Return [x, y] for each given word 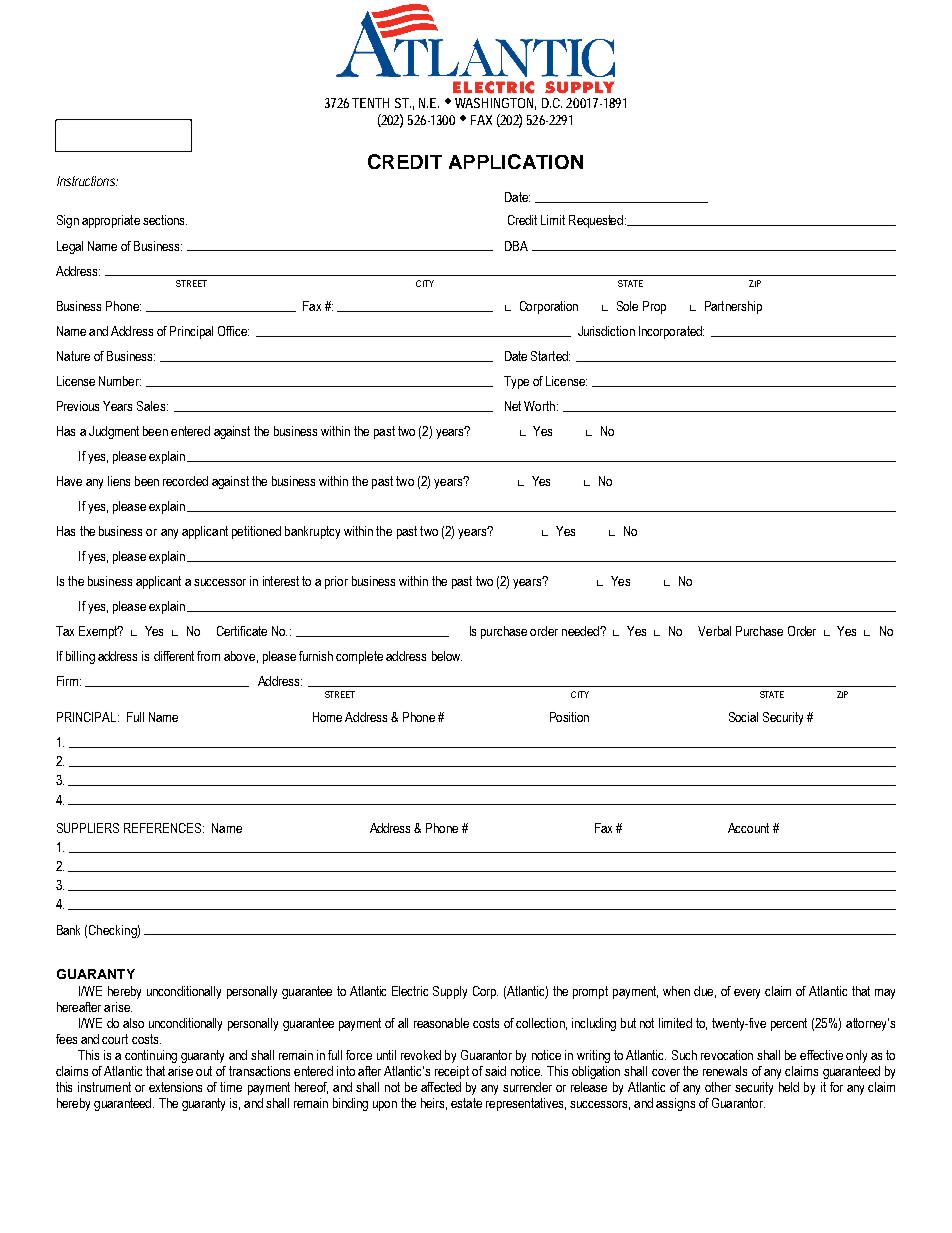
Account [748, 828]
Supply [450, 992]
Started [550, 356]
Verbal [714, 631]
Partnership [733, 307]
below [447, 656]
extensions [175, 1087]
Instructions [86, 181]
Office [233, 331]
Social [743, 717]
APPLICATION [516, 161]
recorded [185, 481]
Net [513, 406]
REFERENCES [164, 828]
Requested [596, 221]
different [174, 656]
